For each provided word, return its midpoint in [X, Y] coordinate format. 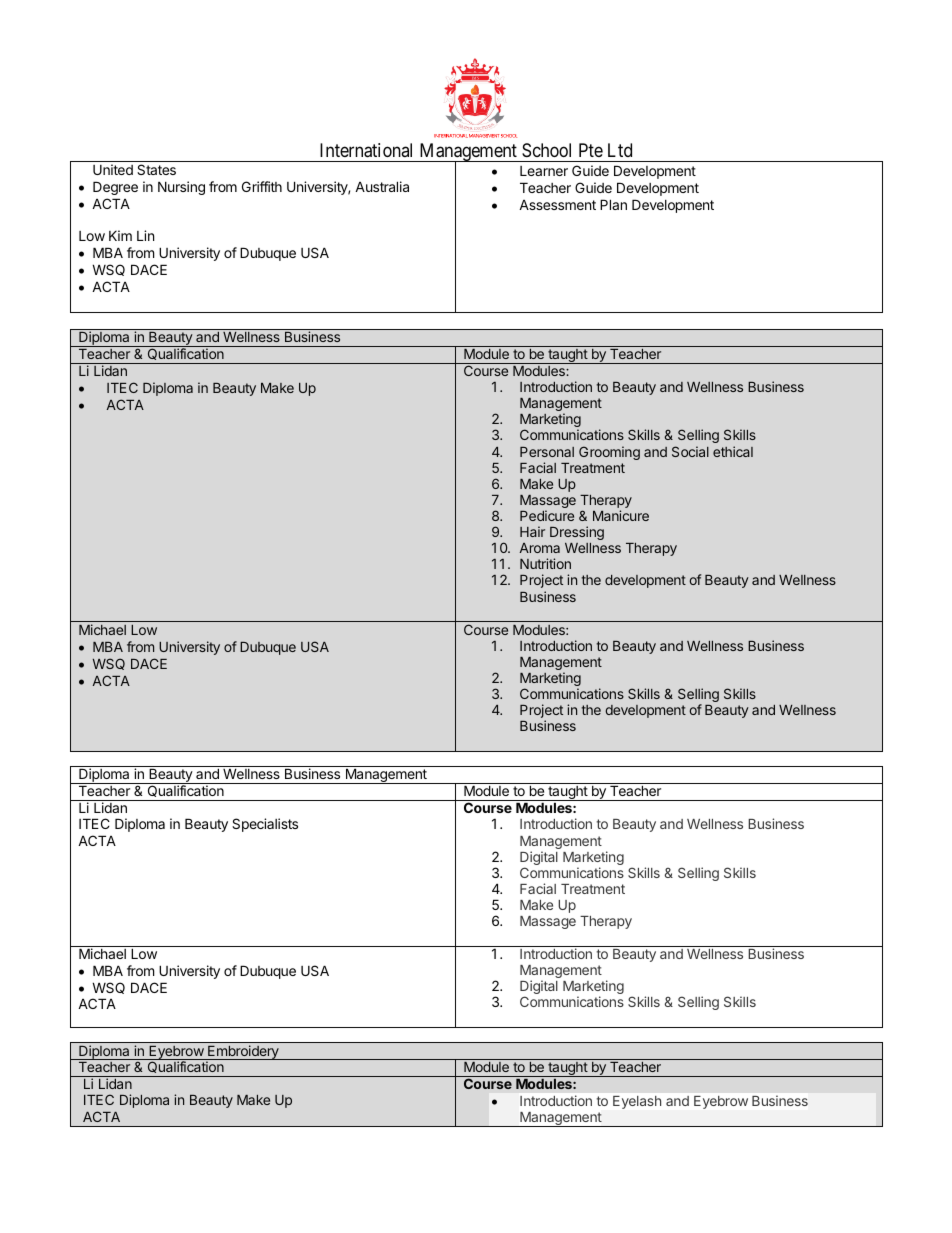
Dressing [577, 533]
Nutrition [545, 563]
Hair [532, 531]
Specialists [265, 825]
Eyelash [637, 1102]
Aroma [540, 548]
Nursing [181, 188]
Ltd [620, 150]
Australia [382, 186]
